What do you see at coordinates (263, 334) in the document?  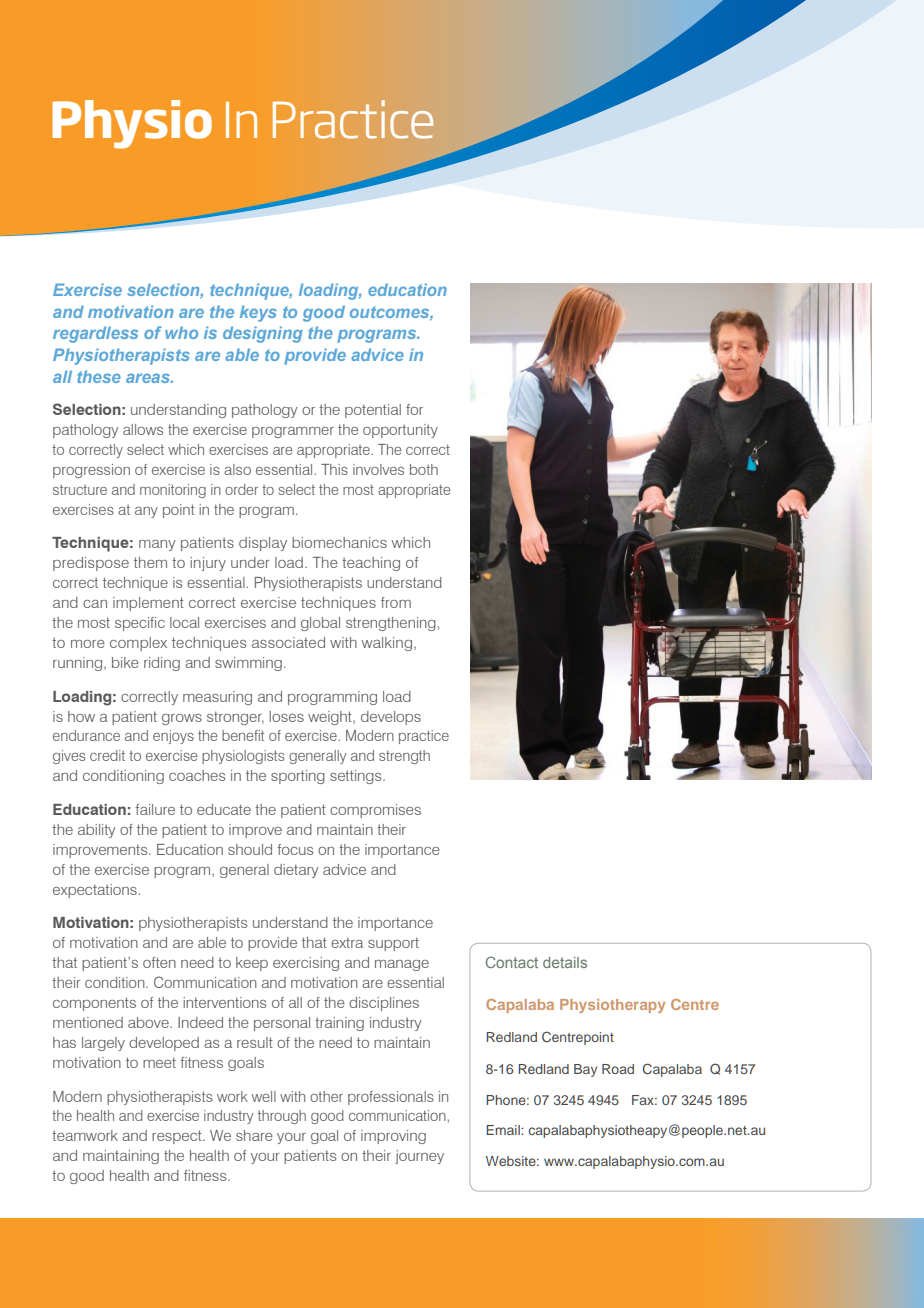 I see `designing` at bounding box center [263, 334].
